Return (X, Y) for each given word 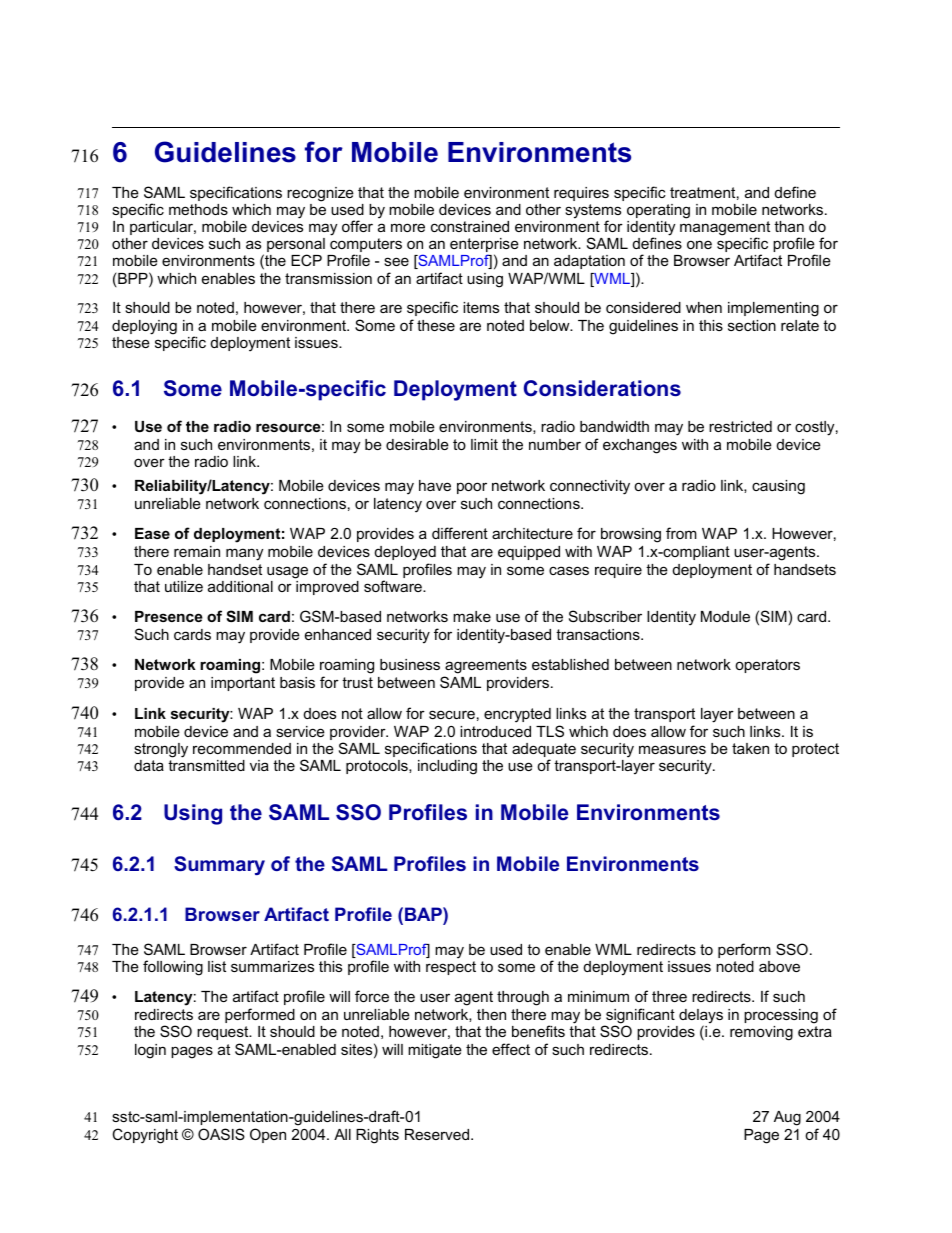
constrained (470, 226)
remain (197, 551)
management (725, 229)
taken (750, 748)
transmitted (206, 765)
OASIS (221, 1134)
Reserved (438, 1134)
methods (198, 209)
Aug (787, 1118)
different (460, 533)
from (681, 533)
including (447, 767)
